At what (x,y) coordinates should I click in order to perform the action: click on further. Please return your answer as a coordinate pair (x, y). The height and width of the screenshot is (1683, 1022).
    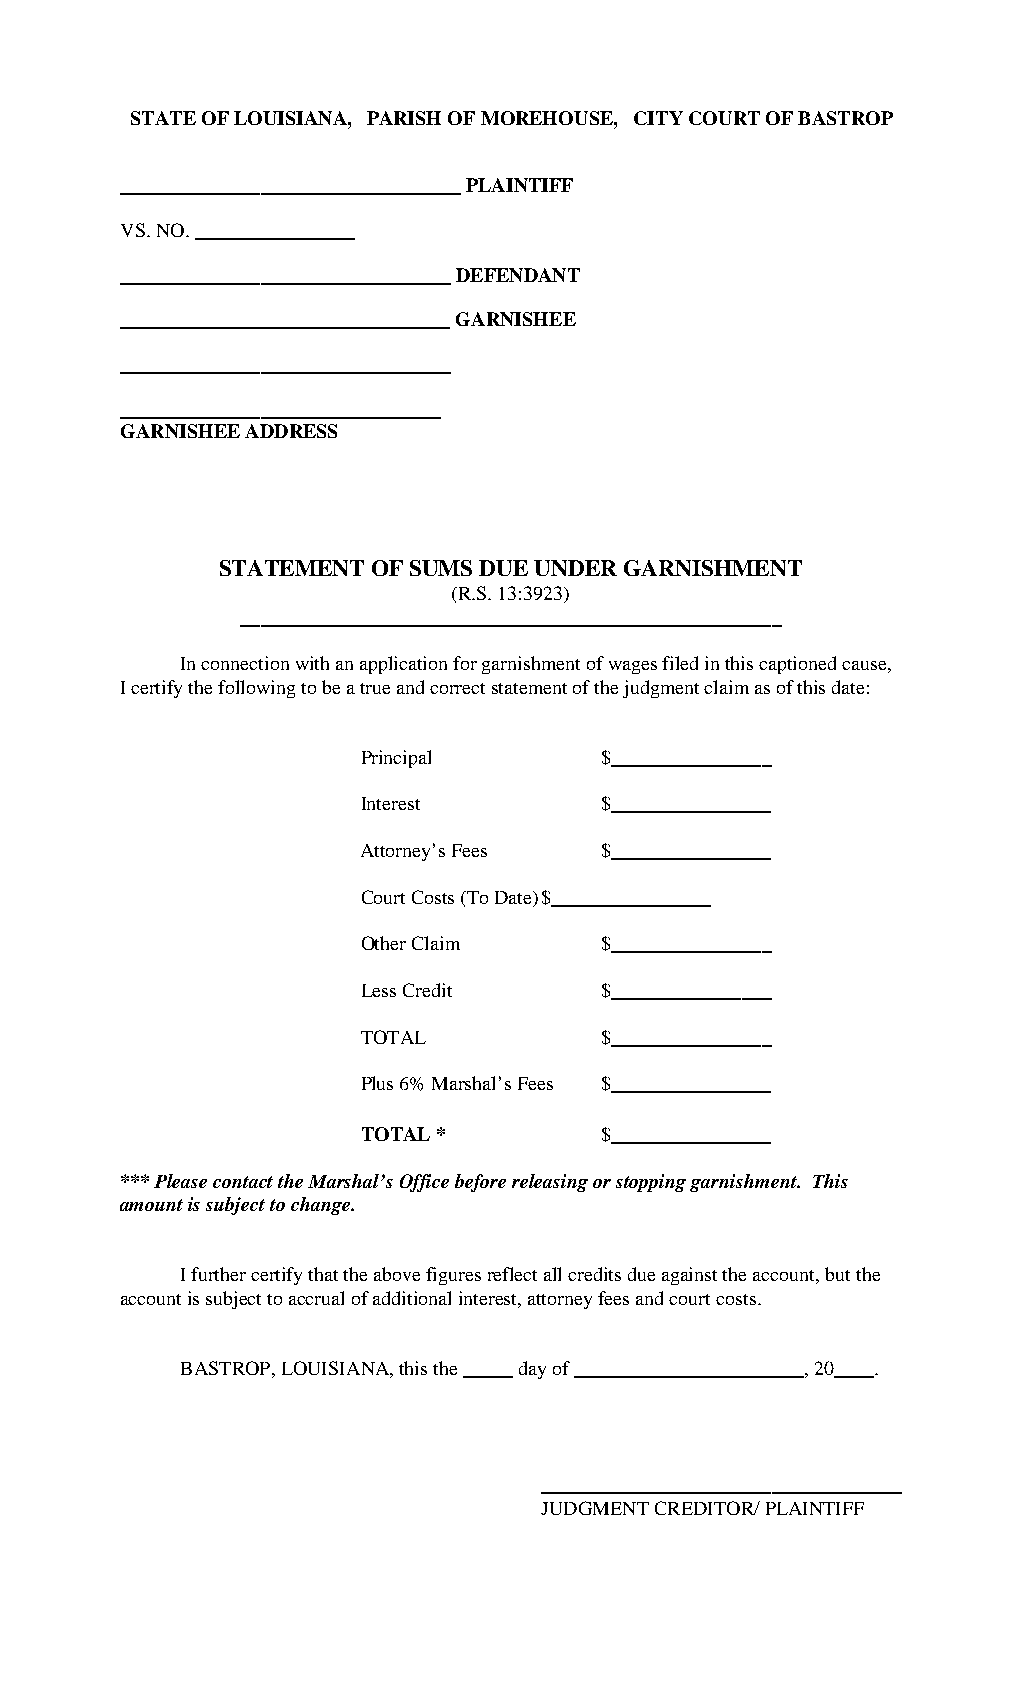
    Looking at the image, I should click on (218, 1274).
